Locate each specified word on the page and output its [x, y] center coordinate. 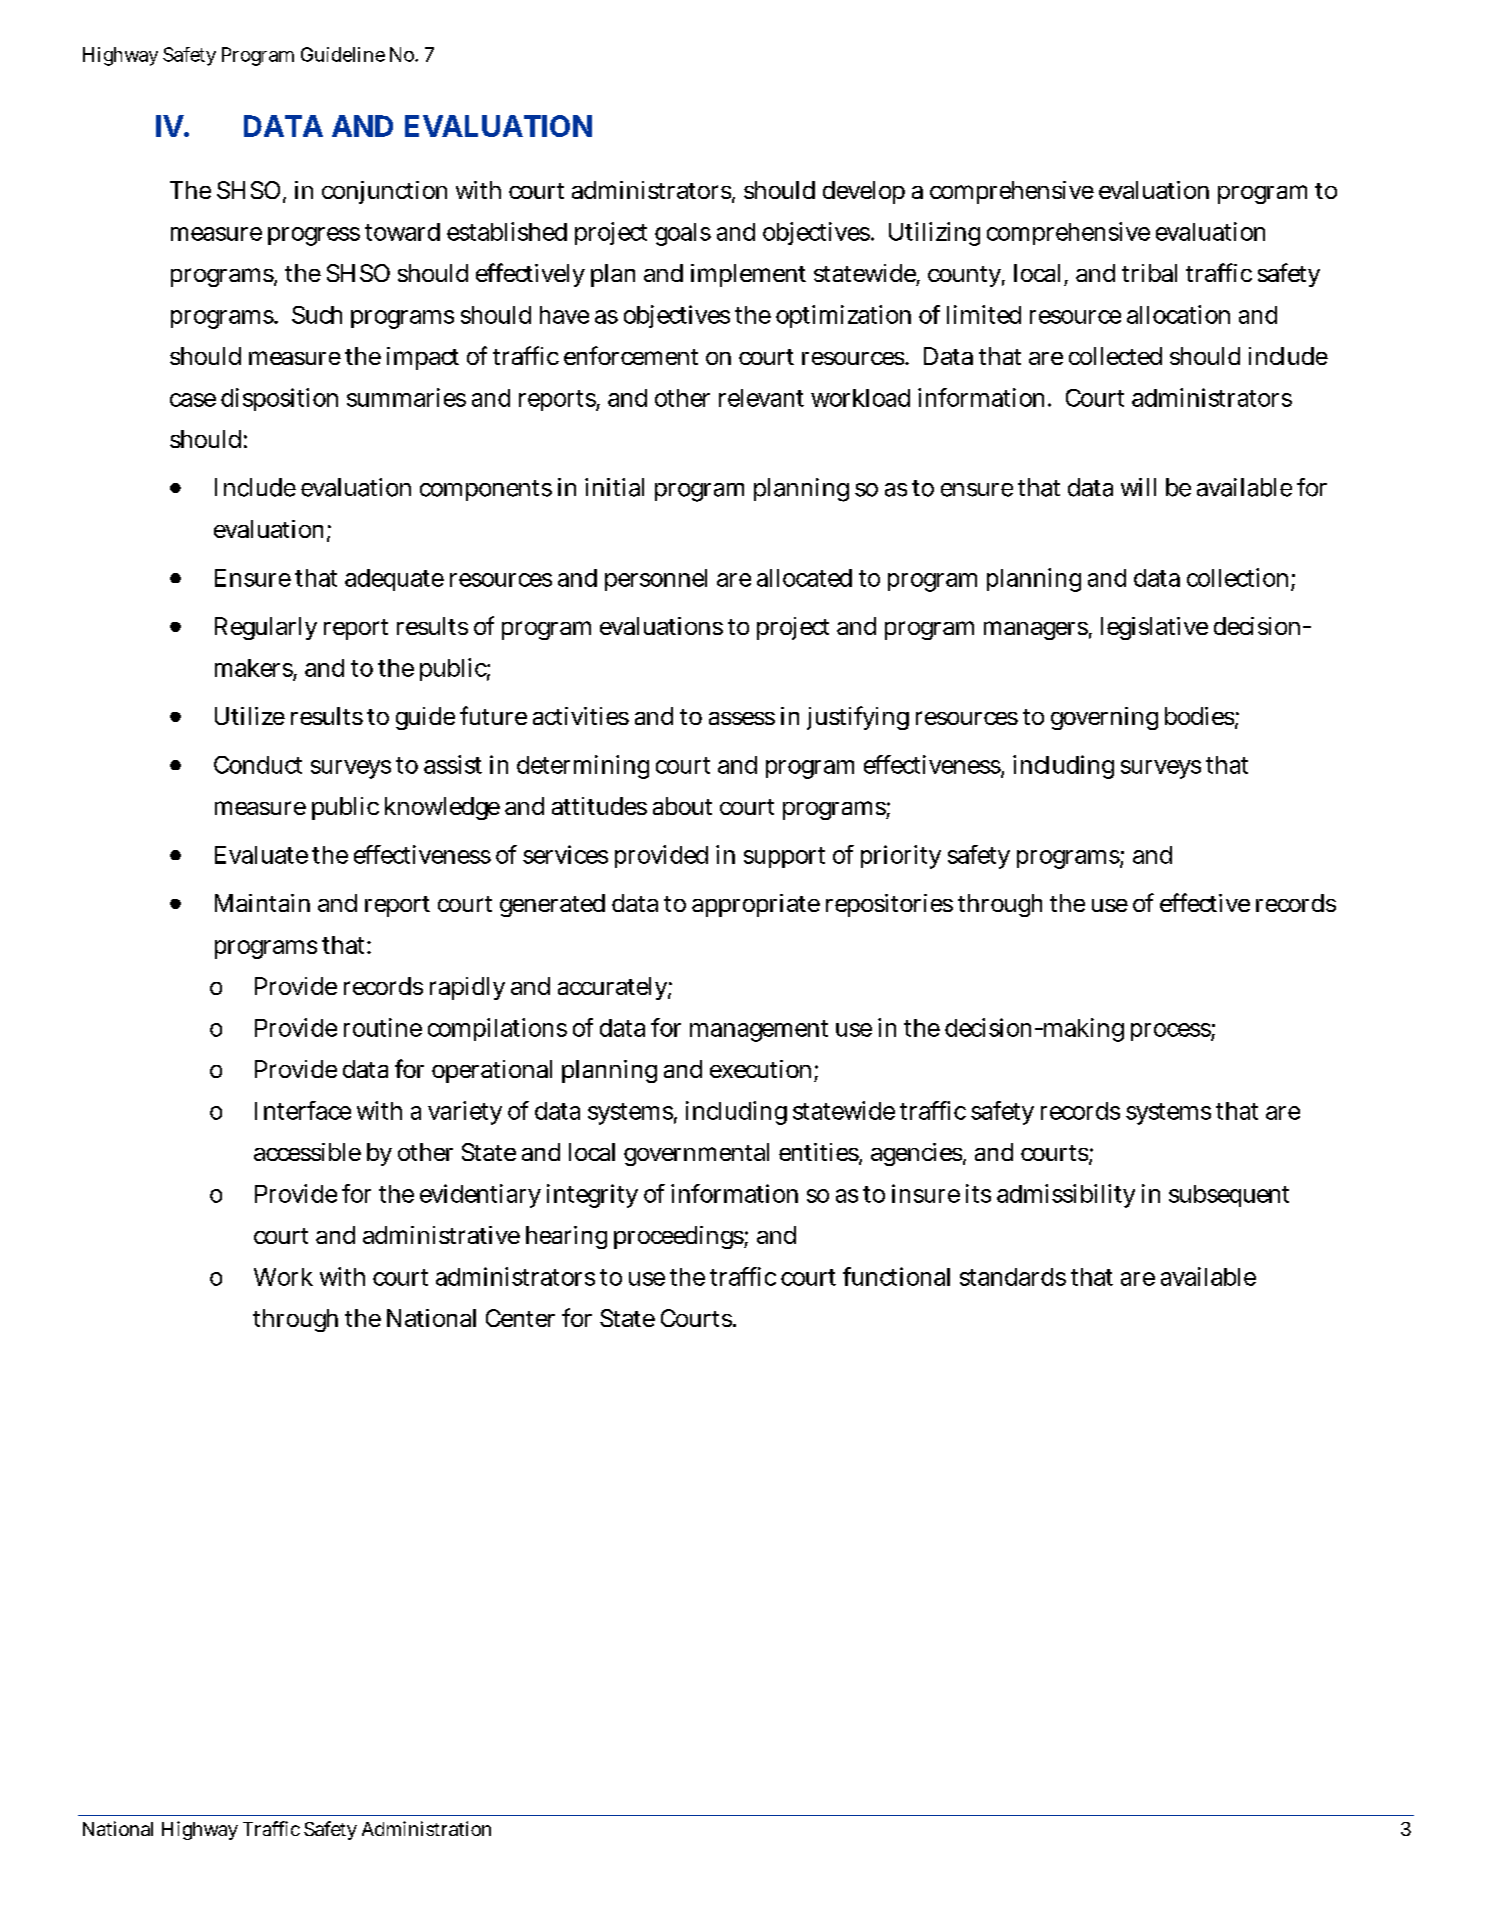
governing [1104, 718]
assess [742, 718]
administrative [441, 1235]
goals [683, 234]
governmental [696, 1154]
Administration [426, 1828]
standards [1013, 1277]
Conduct [258, 765]
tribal [1149, 273]
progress [314, 236]
